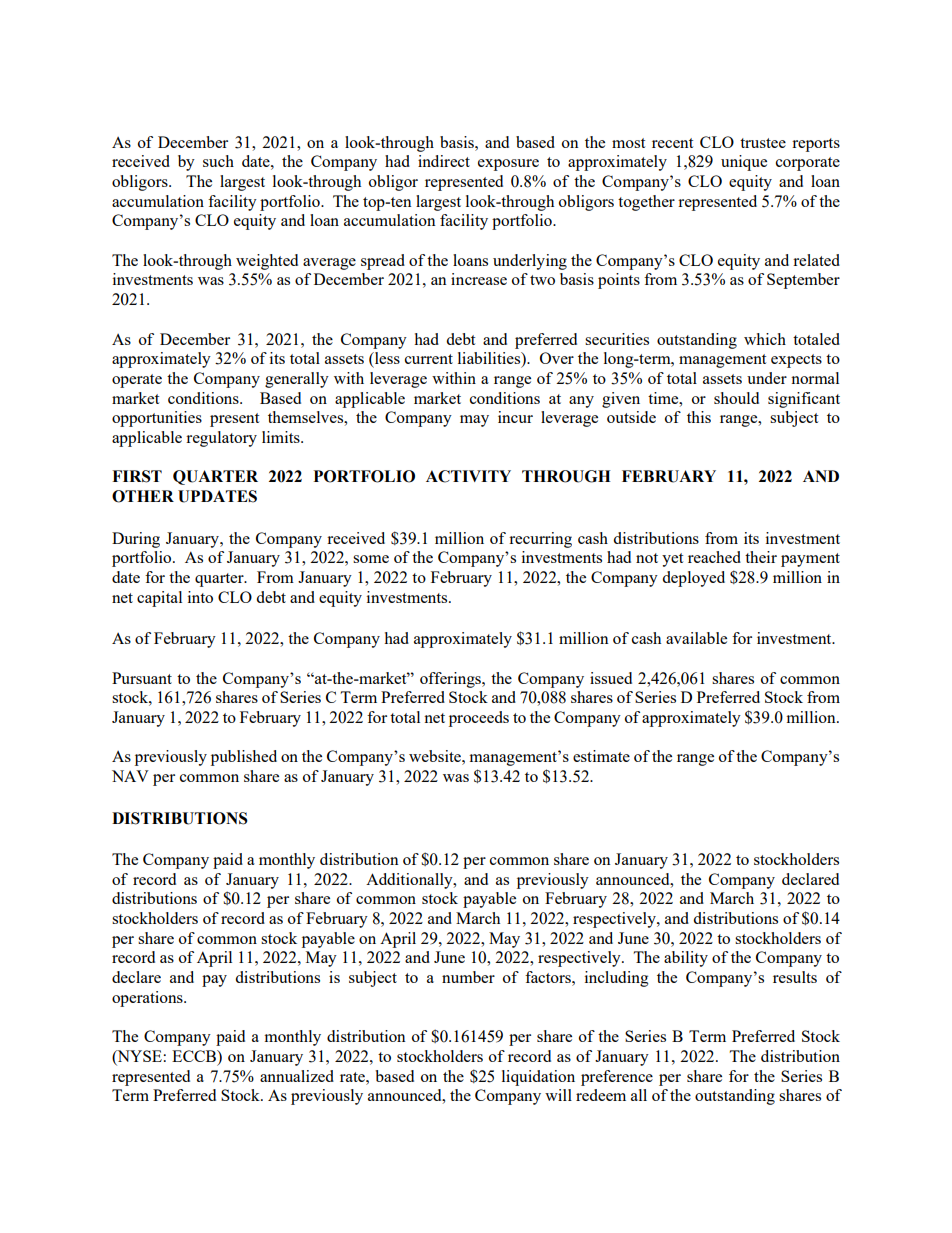 Image resolution: width=952 pixels, height=1233 pixels. I want to click on into, so click(200, 597).
